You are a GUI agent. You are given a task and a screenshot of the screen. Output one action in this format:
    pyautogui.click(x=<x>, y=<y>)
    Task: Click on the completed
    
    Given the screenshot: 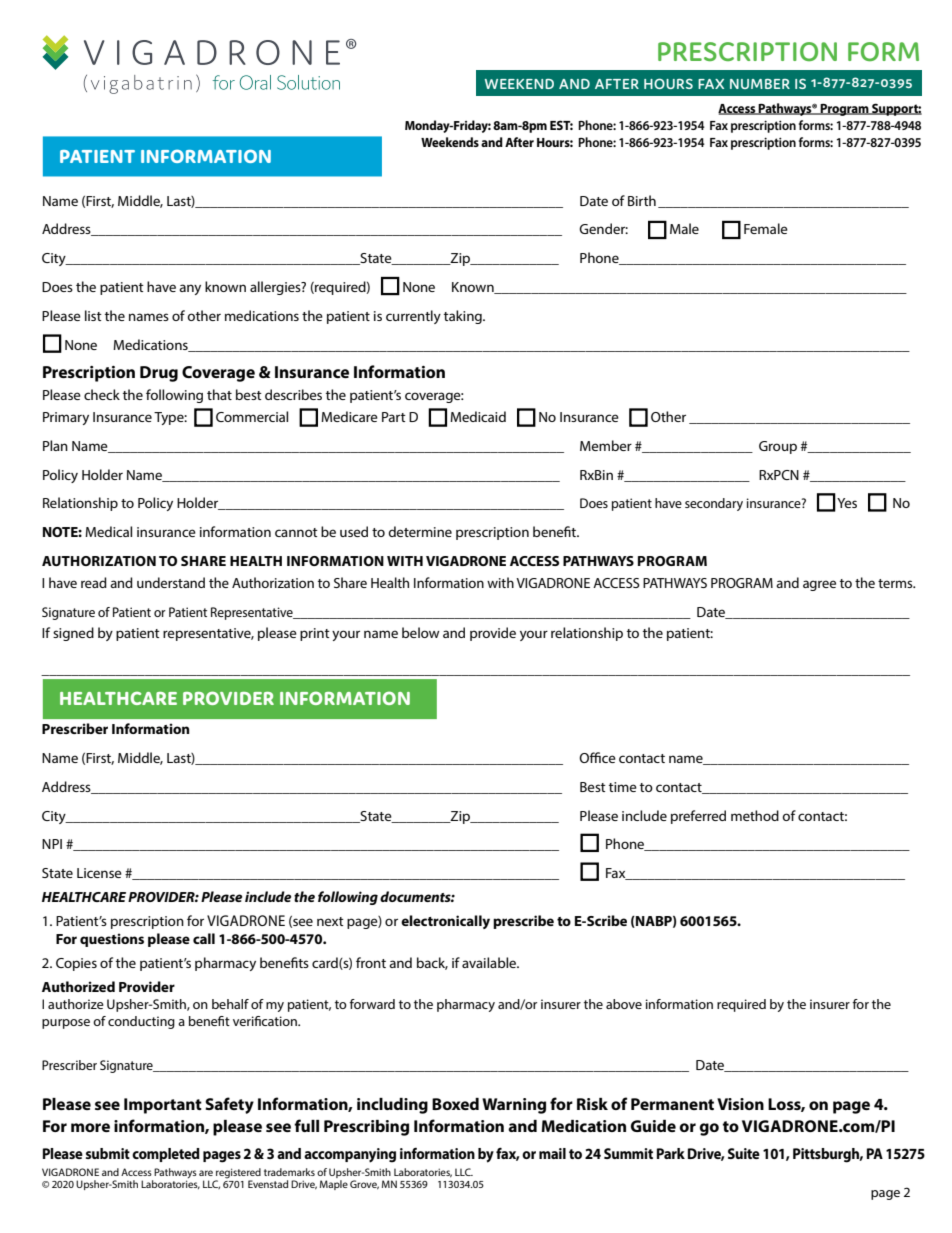 What is the action you would take?
    pyautogui.click(x=166, y=1155)
